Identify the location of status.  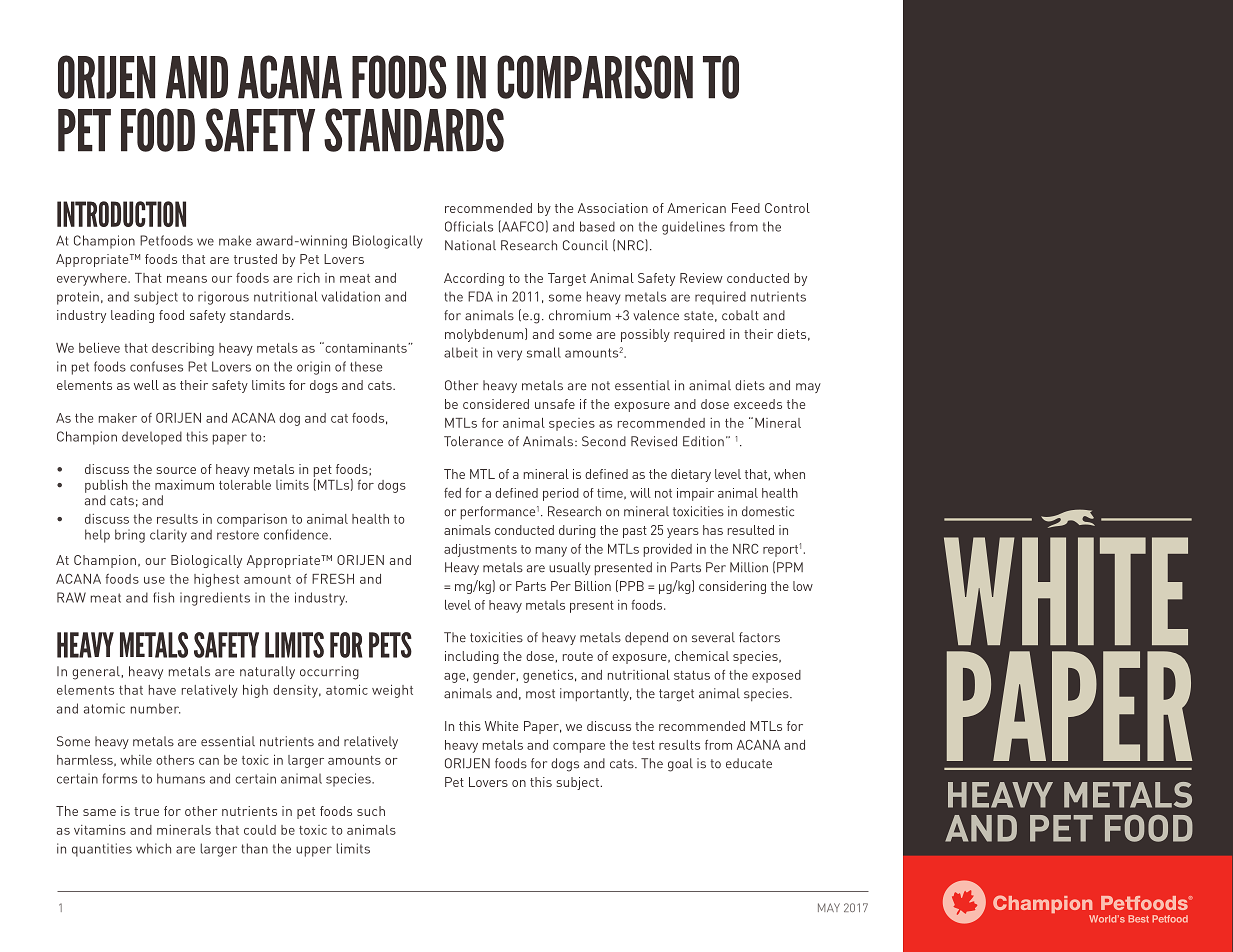
(692, 675).
